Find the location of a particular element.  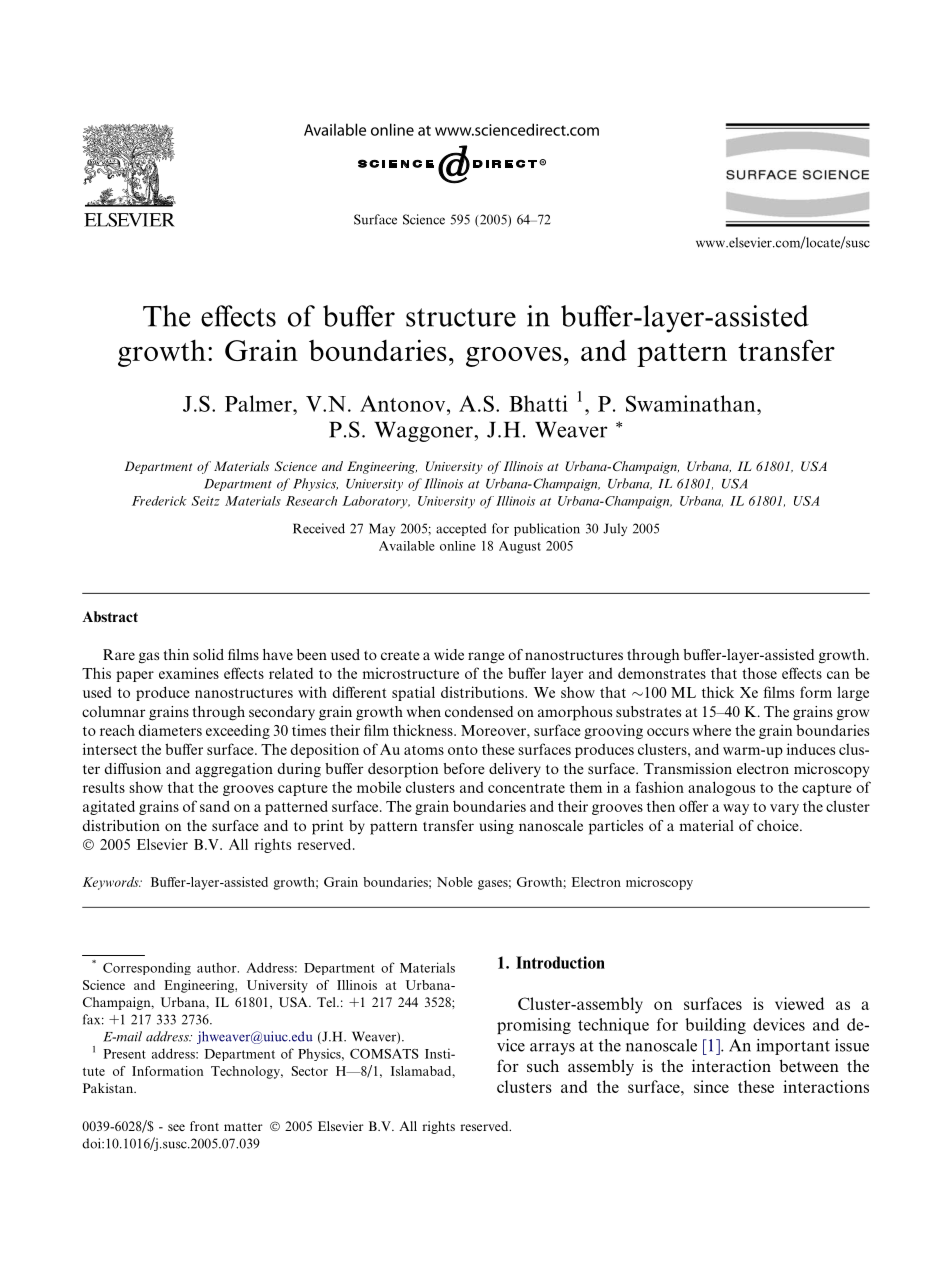

such is located at coordinates (543, 1065).
